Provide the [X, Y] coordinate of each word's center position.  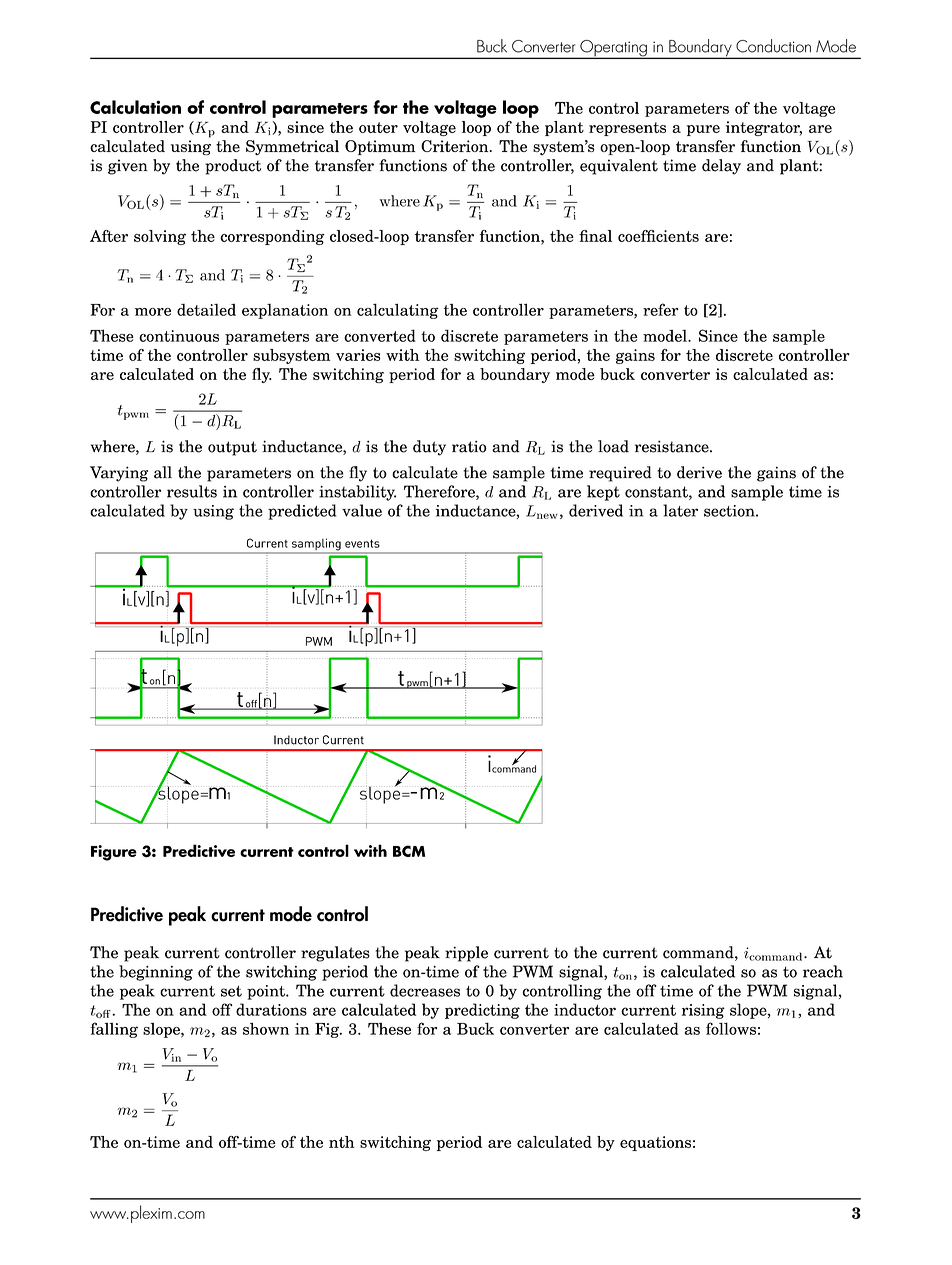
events [362, 543]
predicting [482, 1011]
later [680, 510]
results [192, 491]
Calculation [135, 107]
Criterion [456, 146]
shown [266, 1028]
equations [655, 1143]
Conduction [773, 46]
